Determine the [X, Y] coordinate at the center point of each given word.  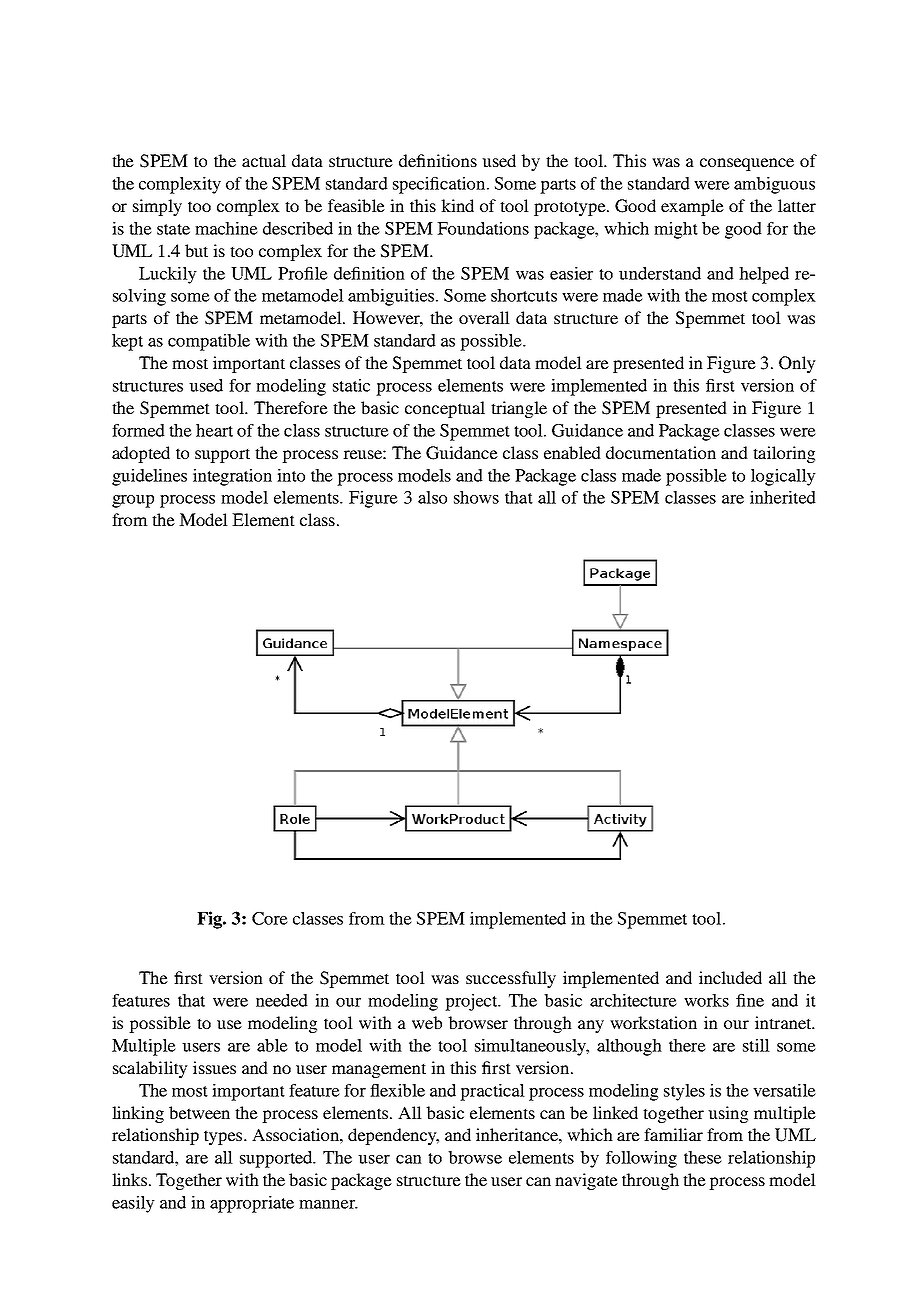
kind [457, 205]
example [692, 207]
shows [476, 497]
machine [226, 228]
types [224, 1137]
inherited [783, 497]
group [133, 501]
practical [492, 1092]
